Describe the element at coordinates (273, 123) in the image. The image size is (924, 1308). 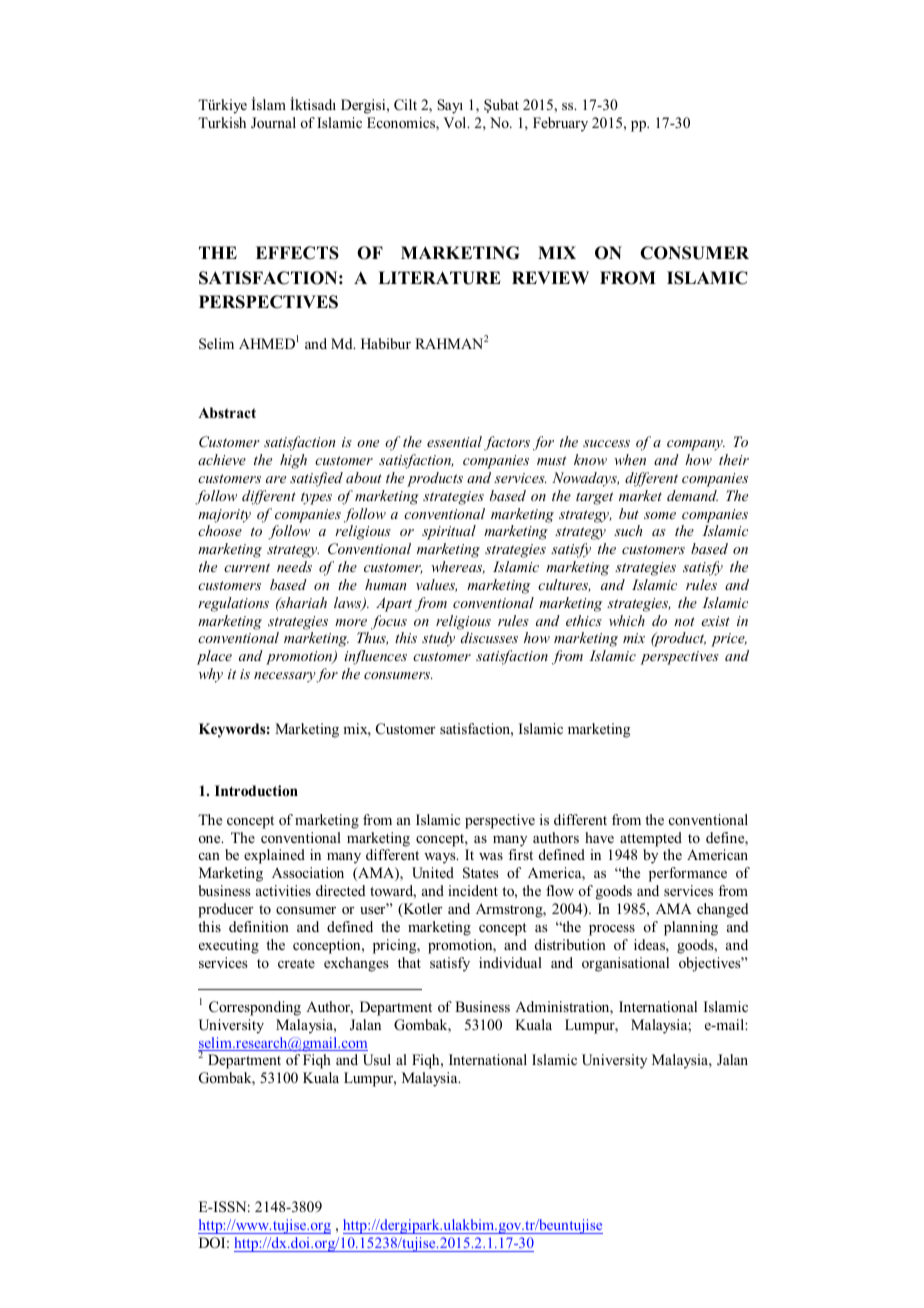
I see `Journal` at that location.
